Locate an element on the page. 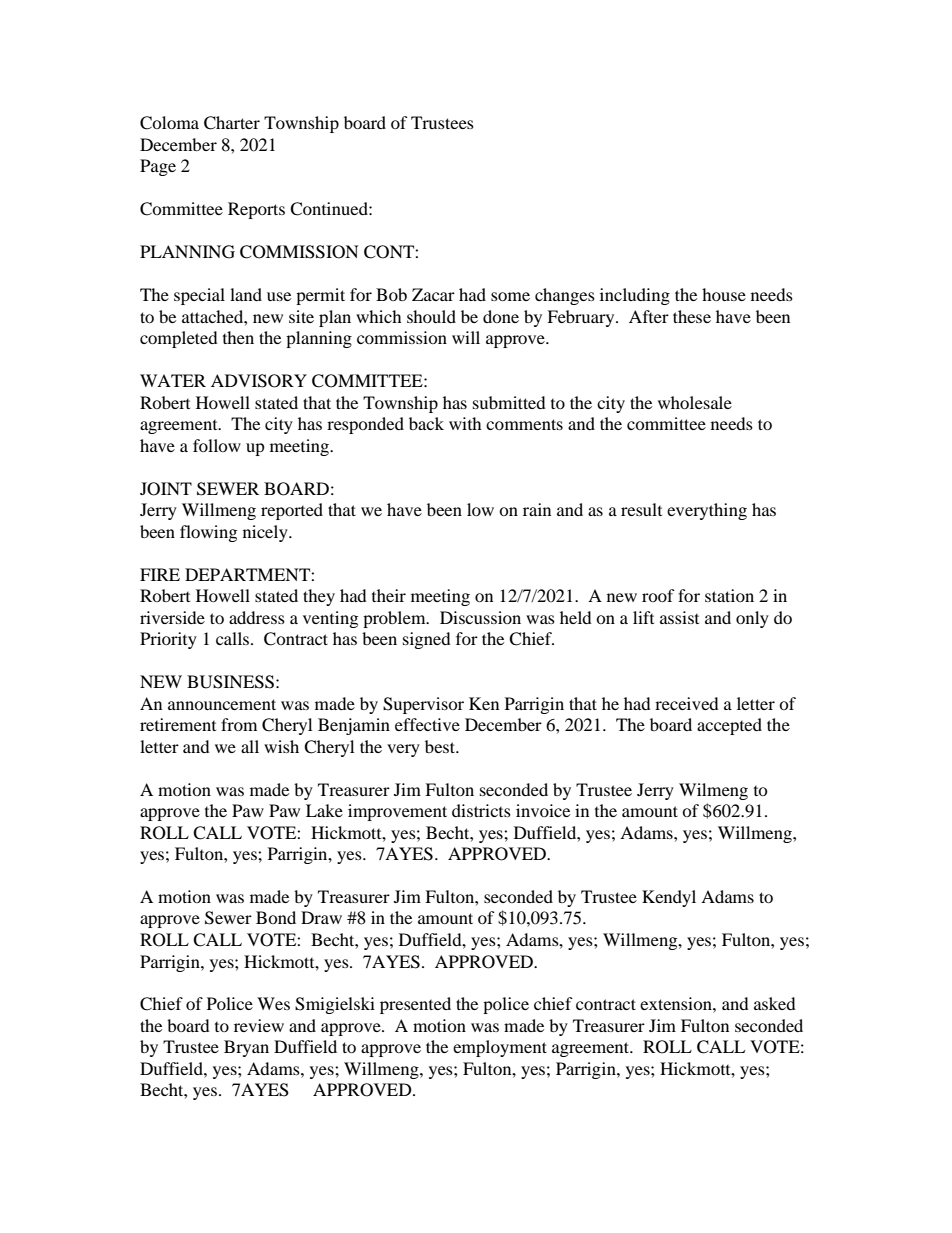  some is located at coordinates (510, 296).
